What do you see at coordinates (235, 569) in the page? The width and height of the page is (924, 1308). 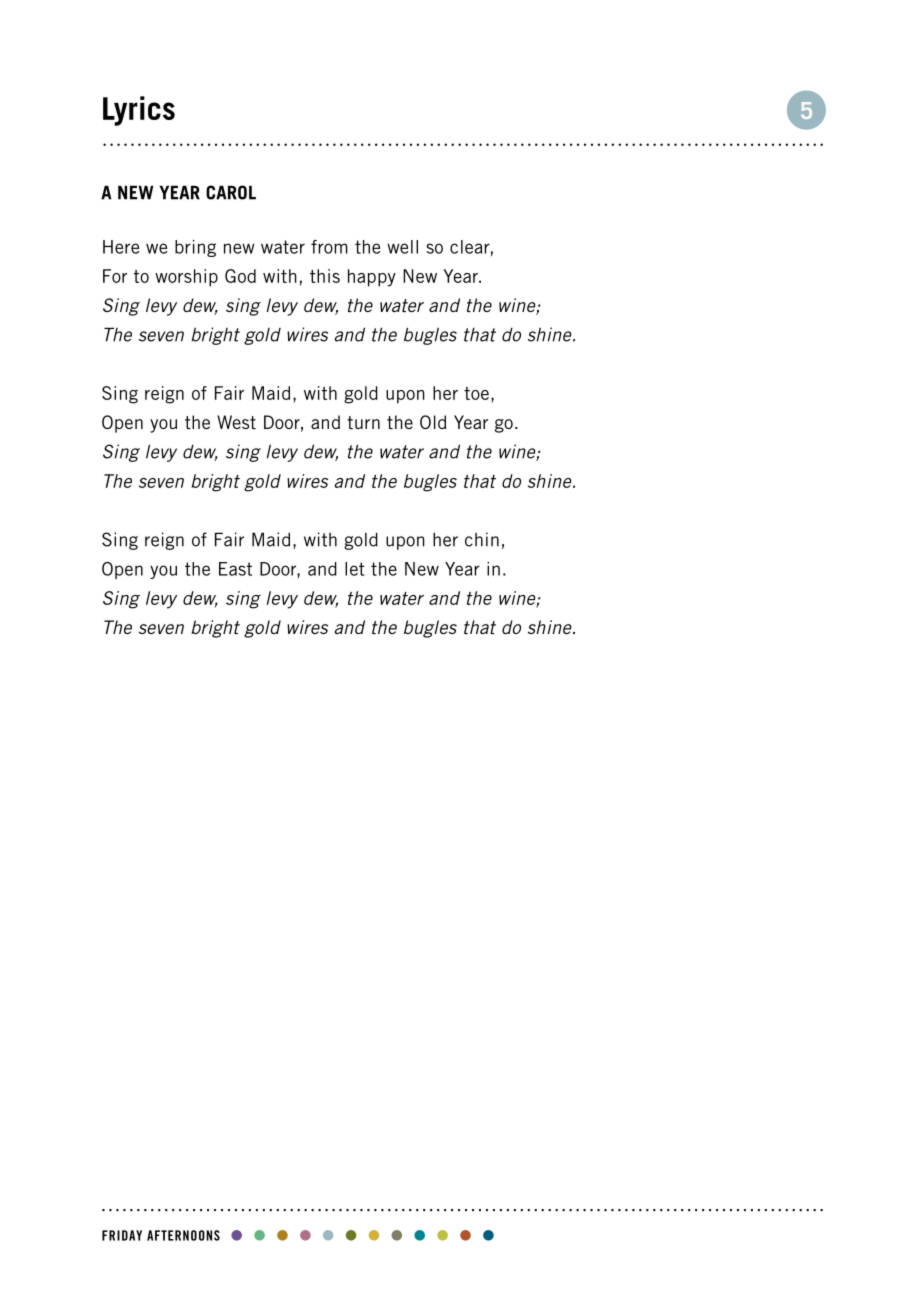 I see `East` at bounding box center [235, 569].
